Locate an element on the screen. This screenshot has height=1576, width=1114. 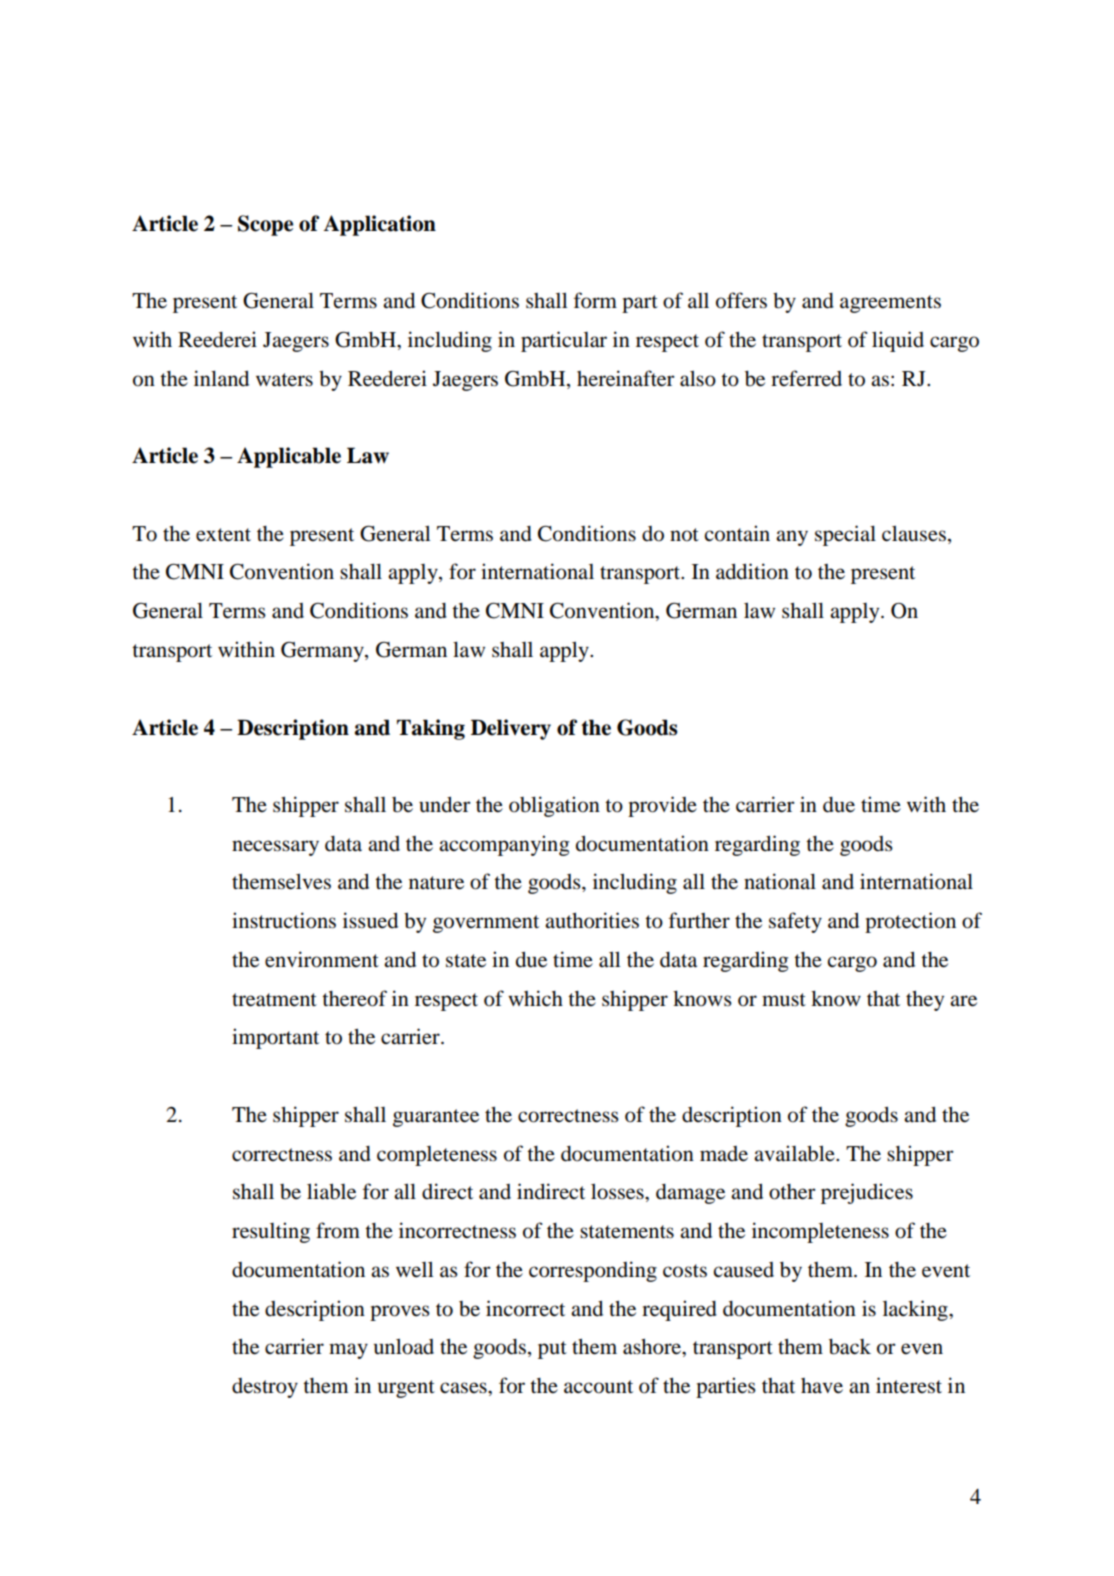
put is located at coordinates (552, 1350).
